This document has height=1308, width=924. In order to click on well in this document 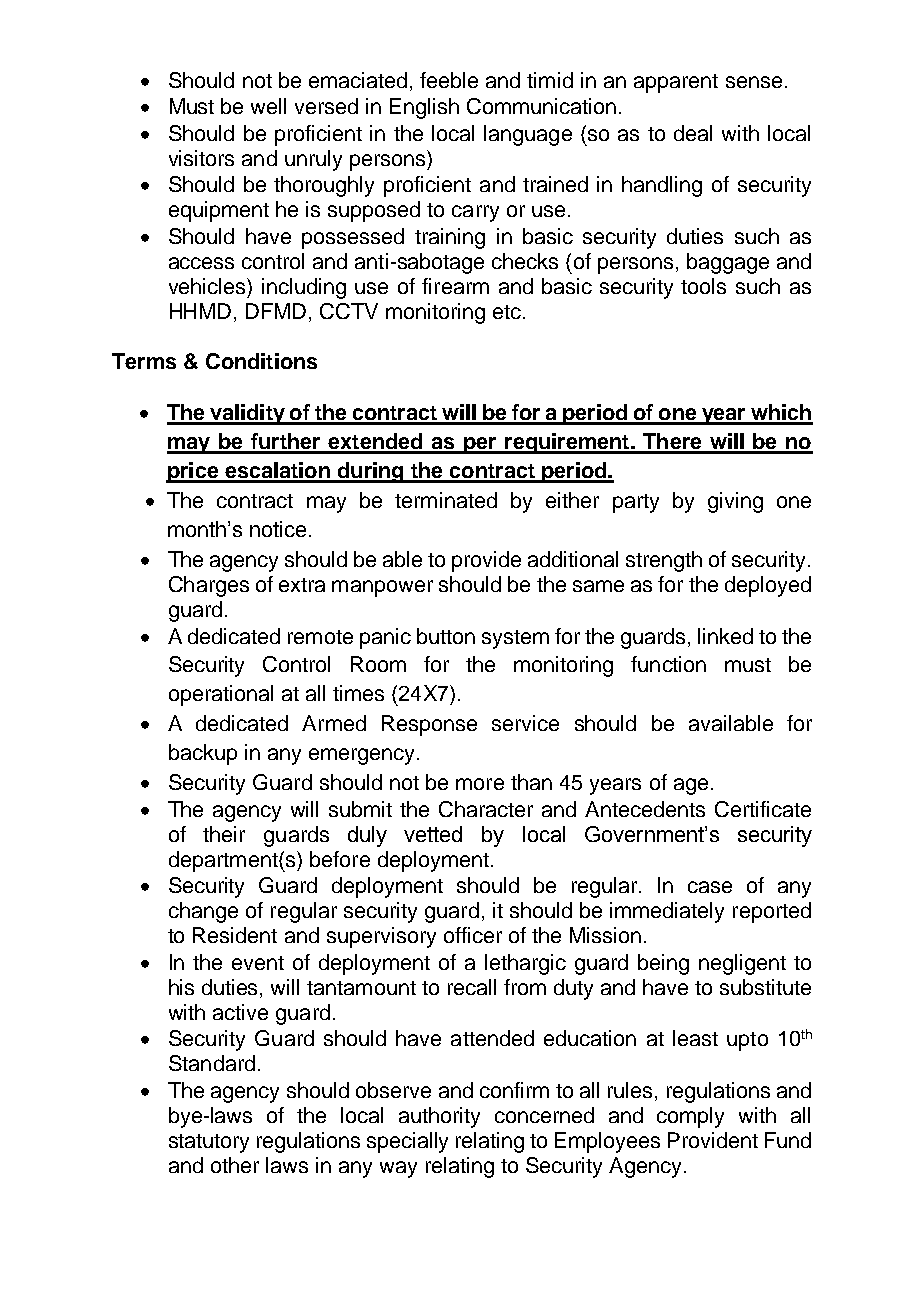, I will do `click(268, 106)`.
